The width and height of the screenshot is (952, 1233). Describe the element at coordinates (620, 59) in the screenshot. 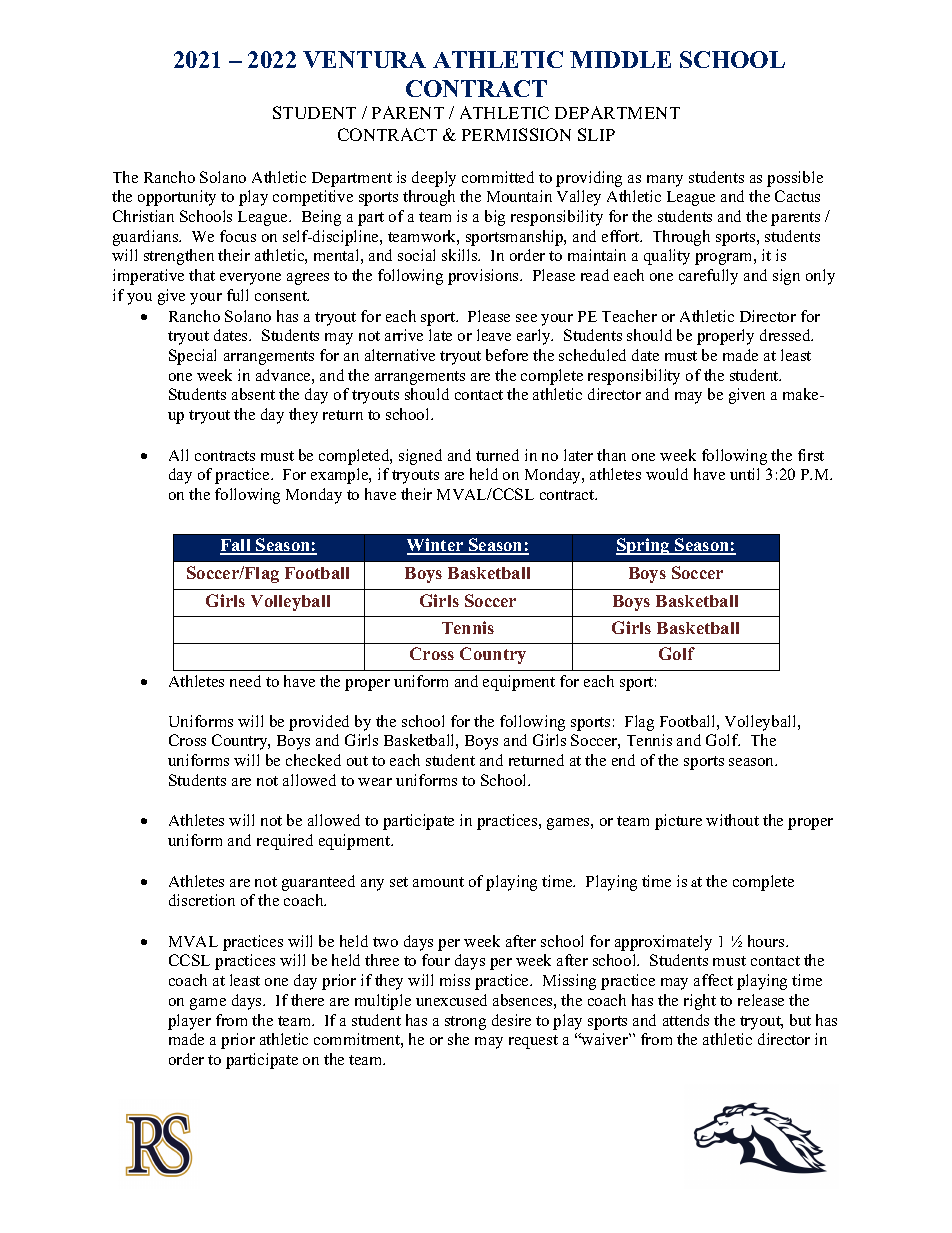

I see `MIDDLE` at that location.
